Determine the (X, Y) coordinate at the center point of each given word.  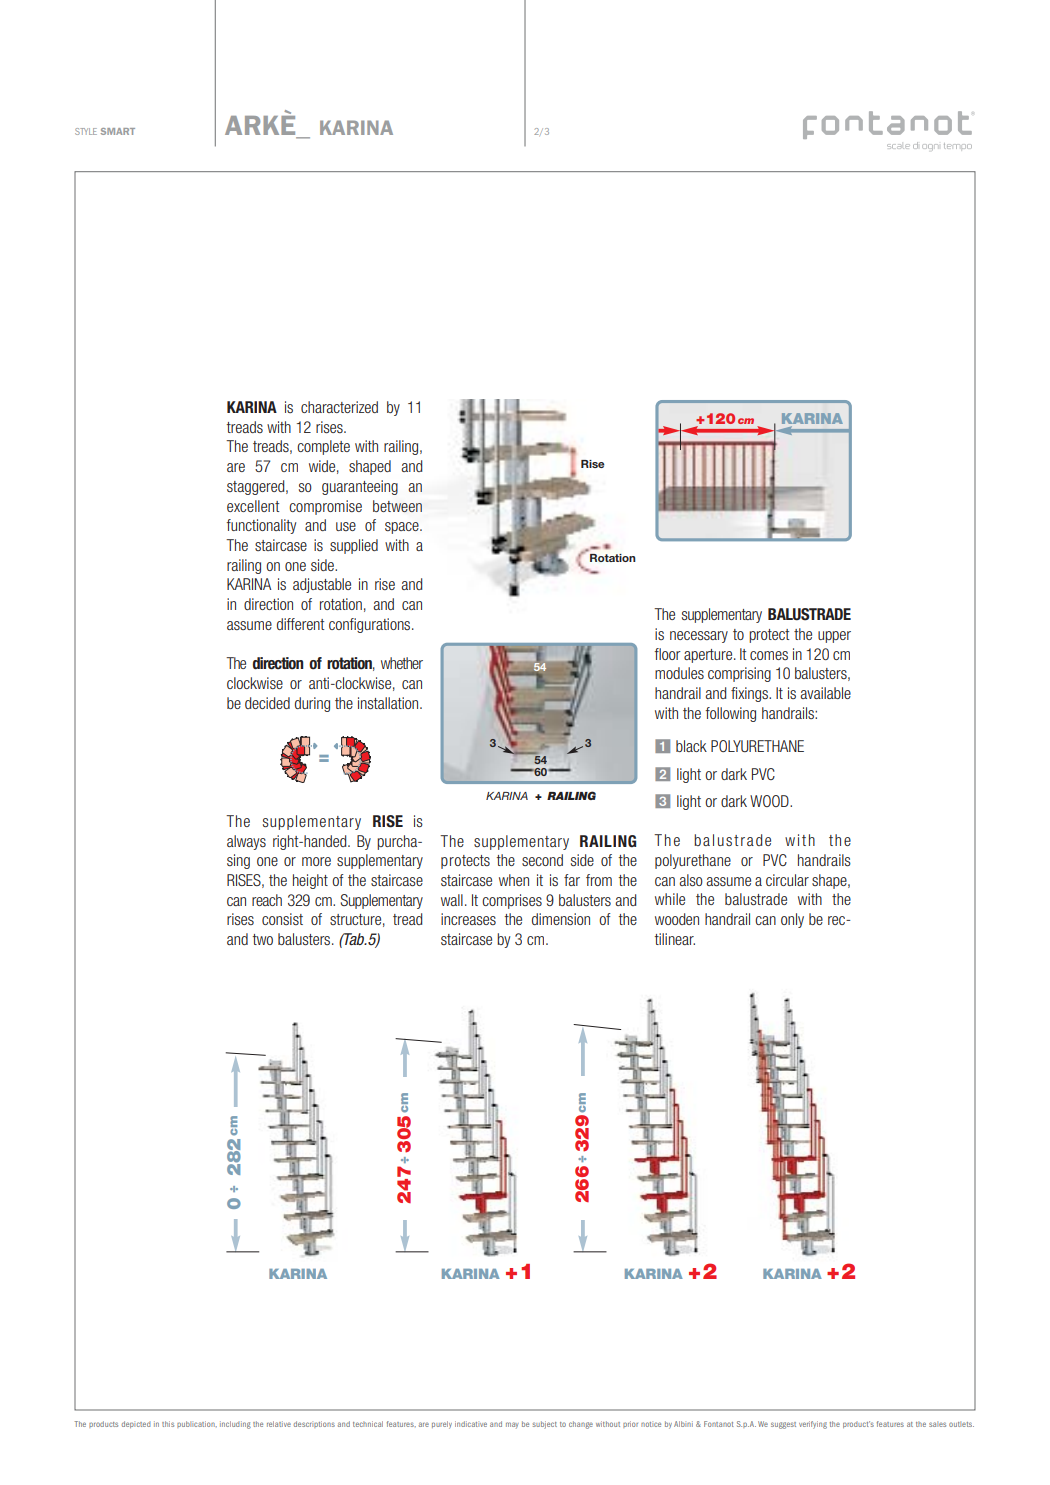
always (246, 842)
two (262, 939)
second (542, 860)
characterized (339, 407)
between (397, 506)
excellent (253, 506)
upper (834, 637)
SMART (118, 131)
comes (769, 655)
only (792, 920)
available (825, 693)
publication (197, 1424)
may (512, 1425)
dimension (561, 919)
